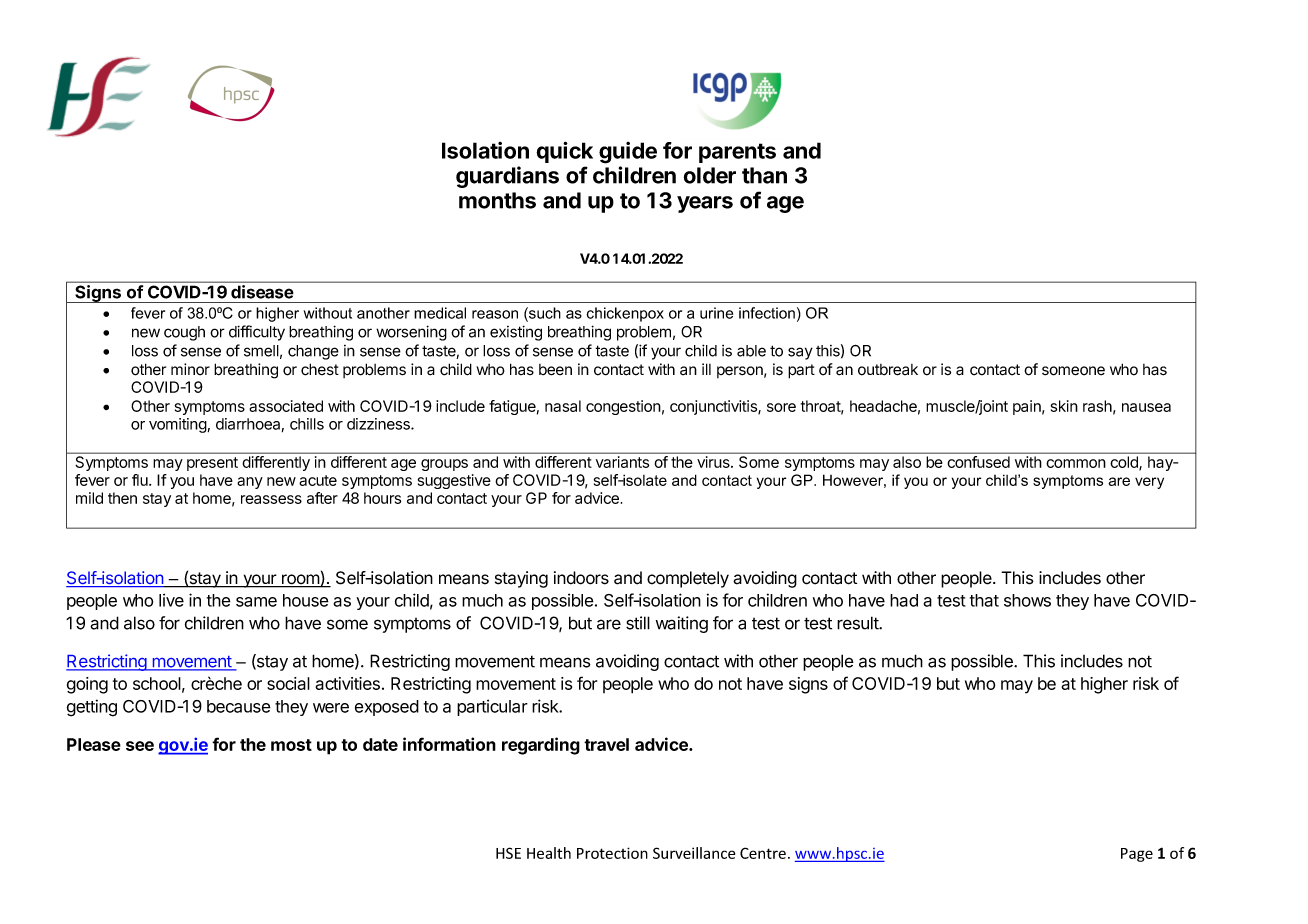 This screenshot has height=924, width=1308. Describe the element at coordinates (764, 175) in the screenshot. I see `than` at that location.
